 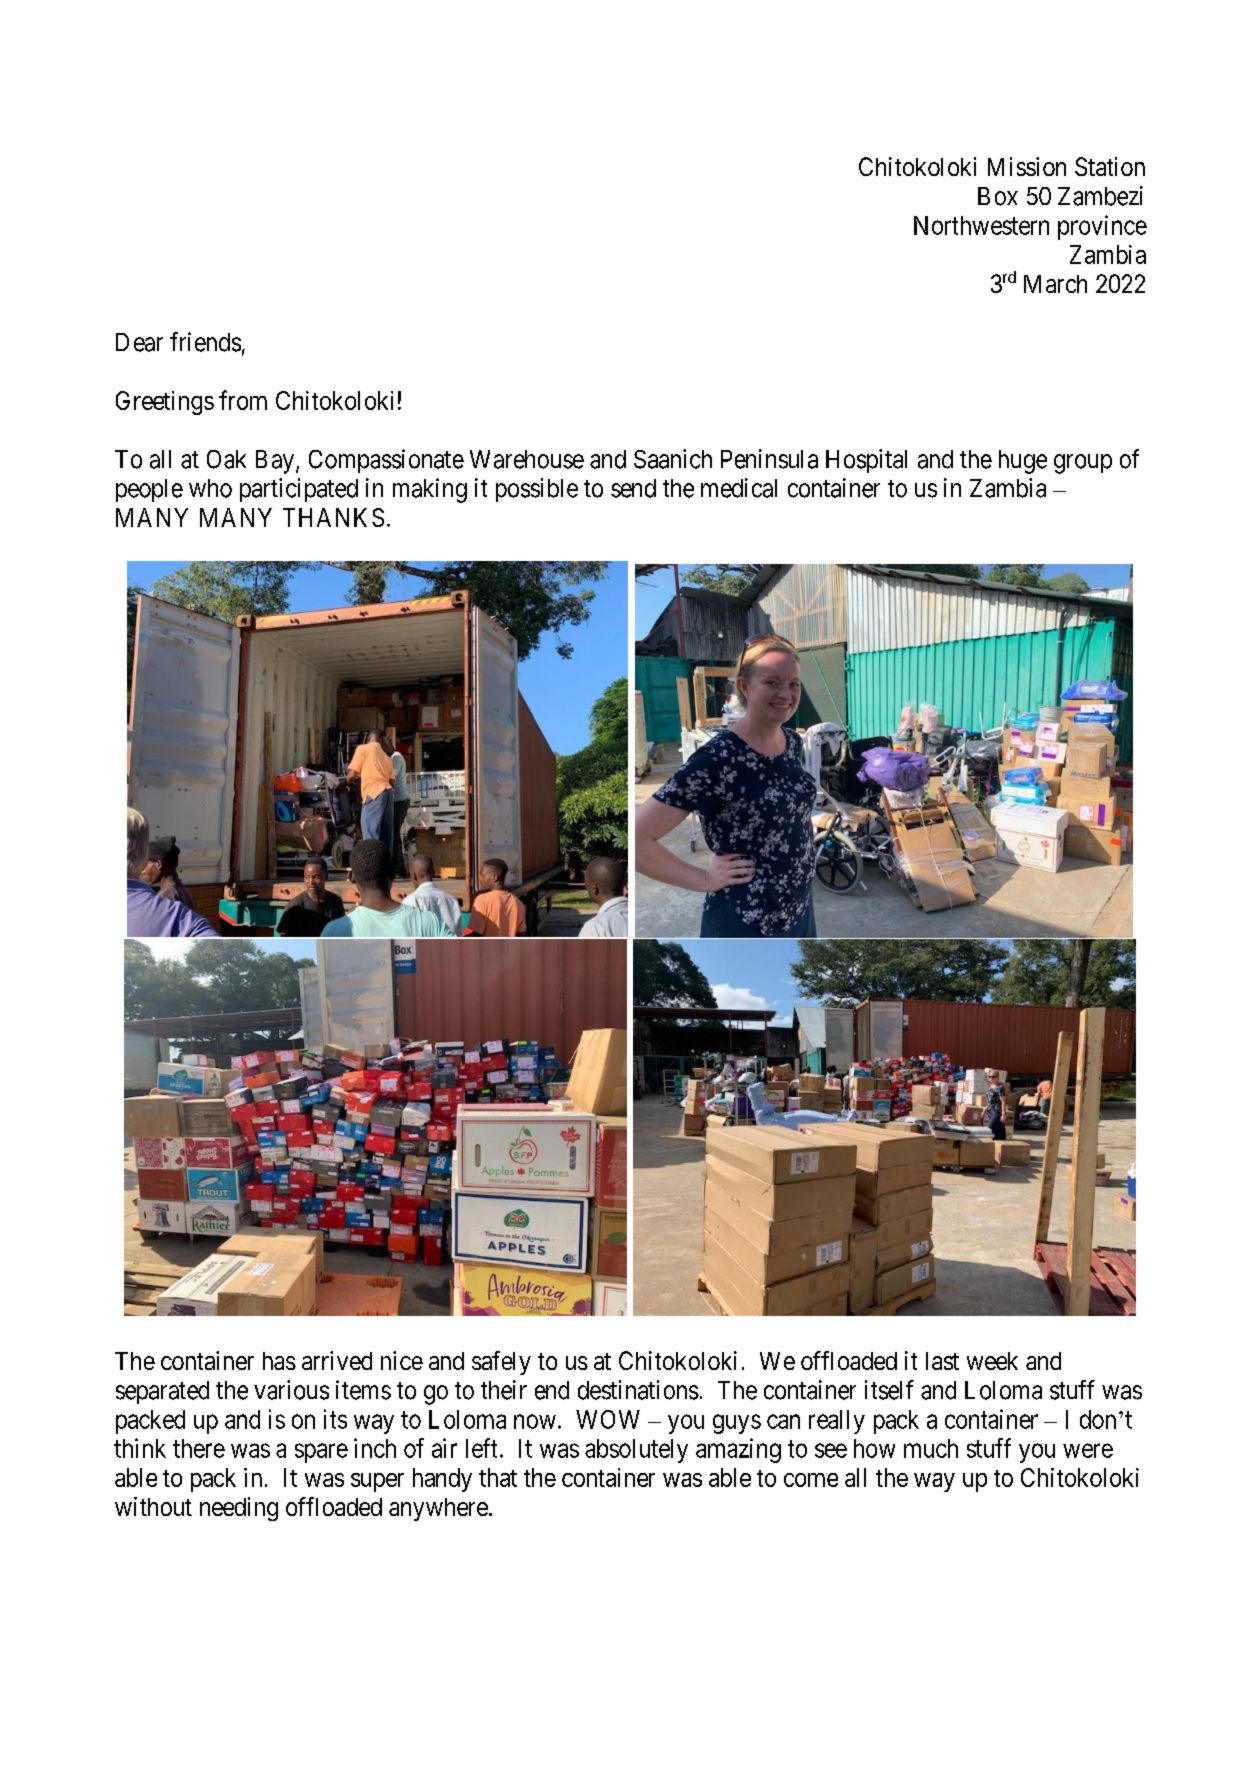 I want to click on huge, so click(x=1023, y=462).
